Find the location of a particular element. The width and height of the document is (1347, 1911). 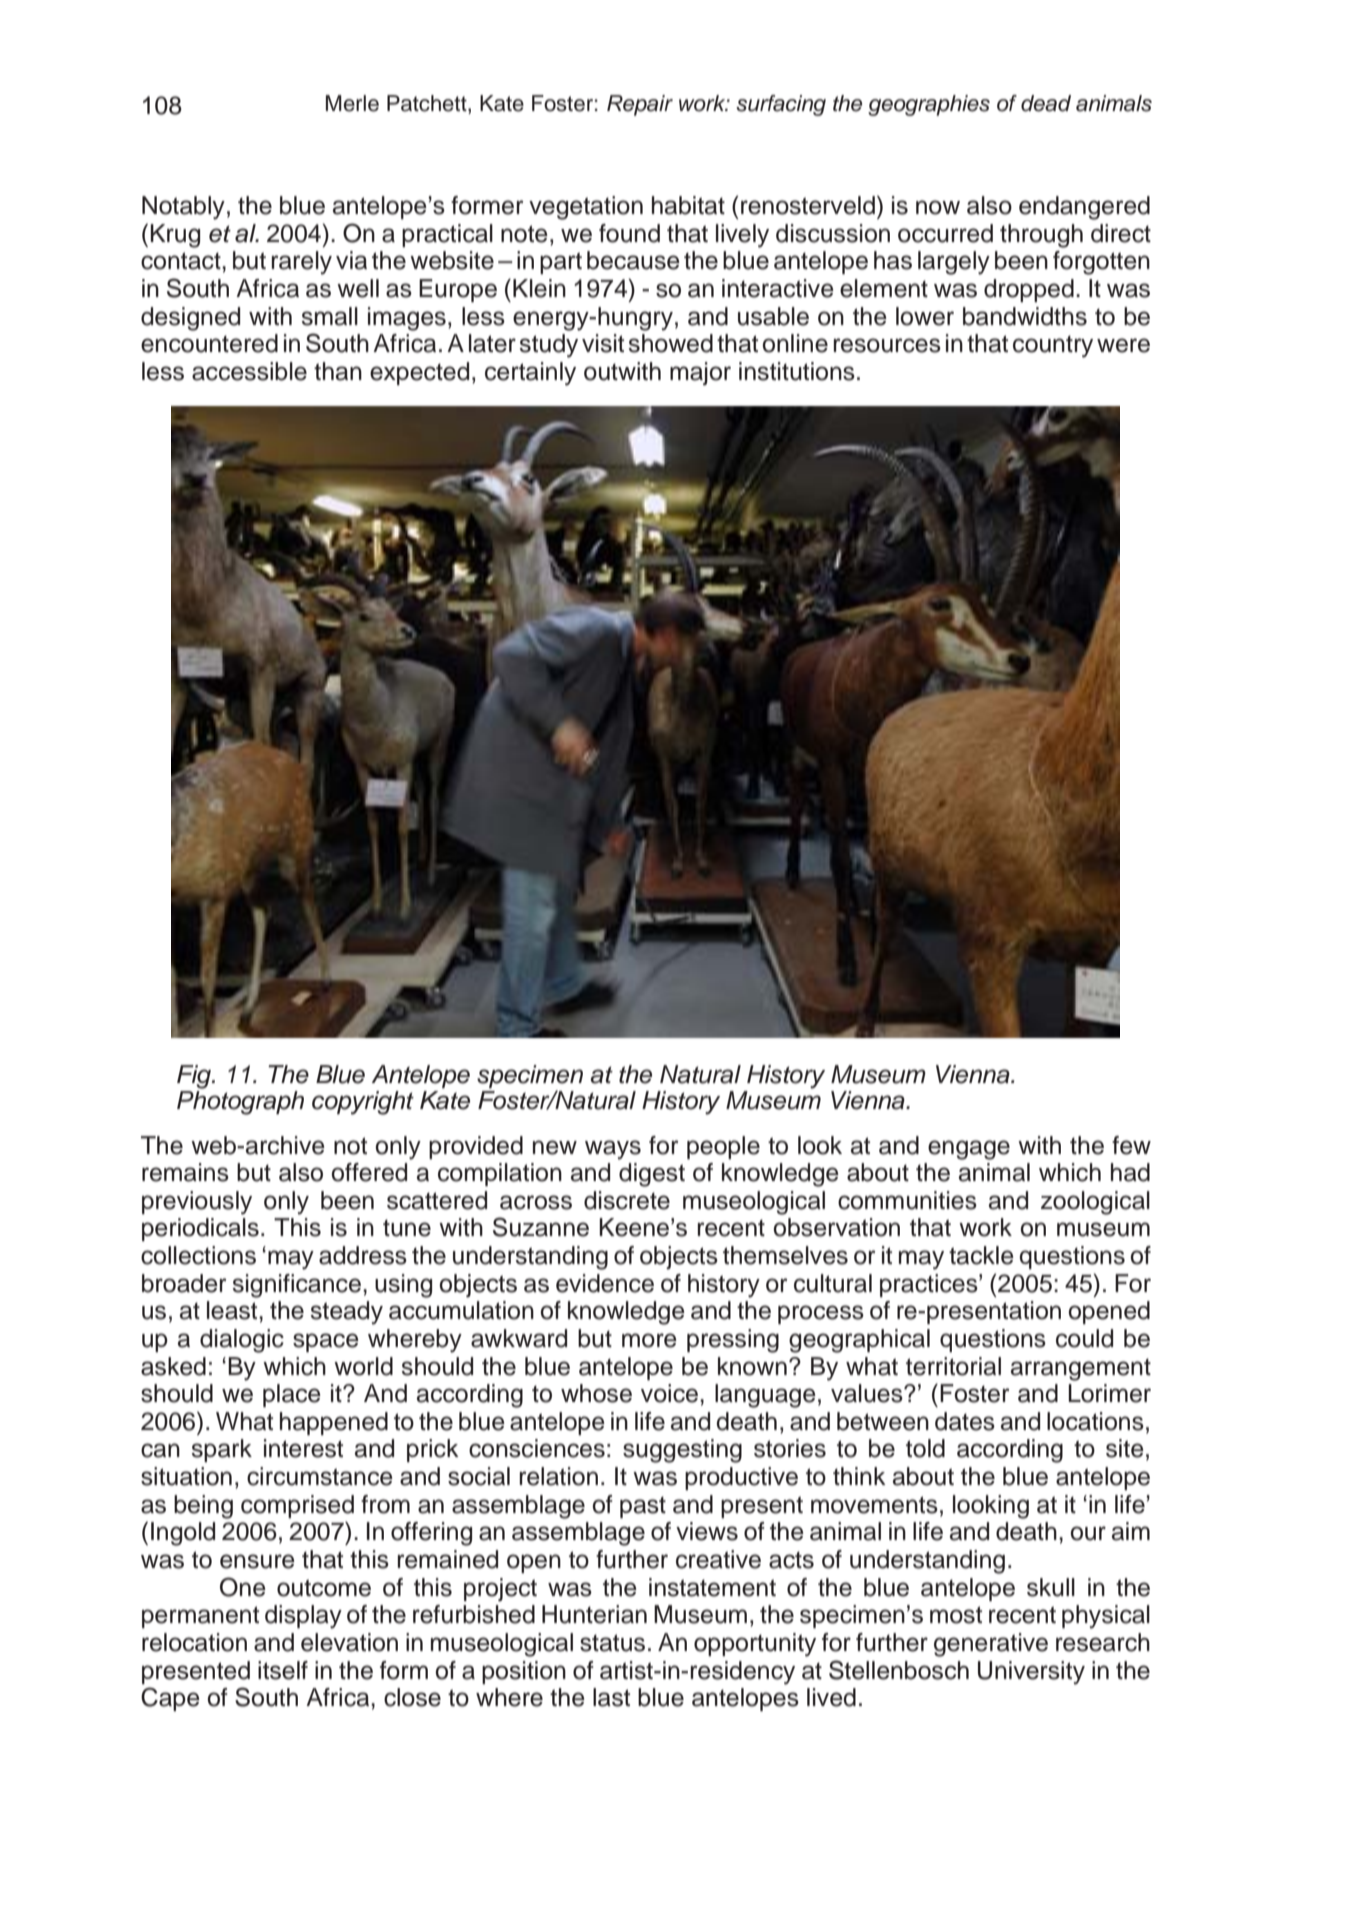

engage is located at coordinates (969, 1150).
